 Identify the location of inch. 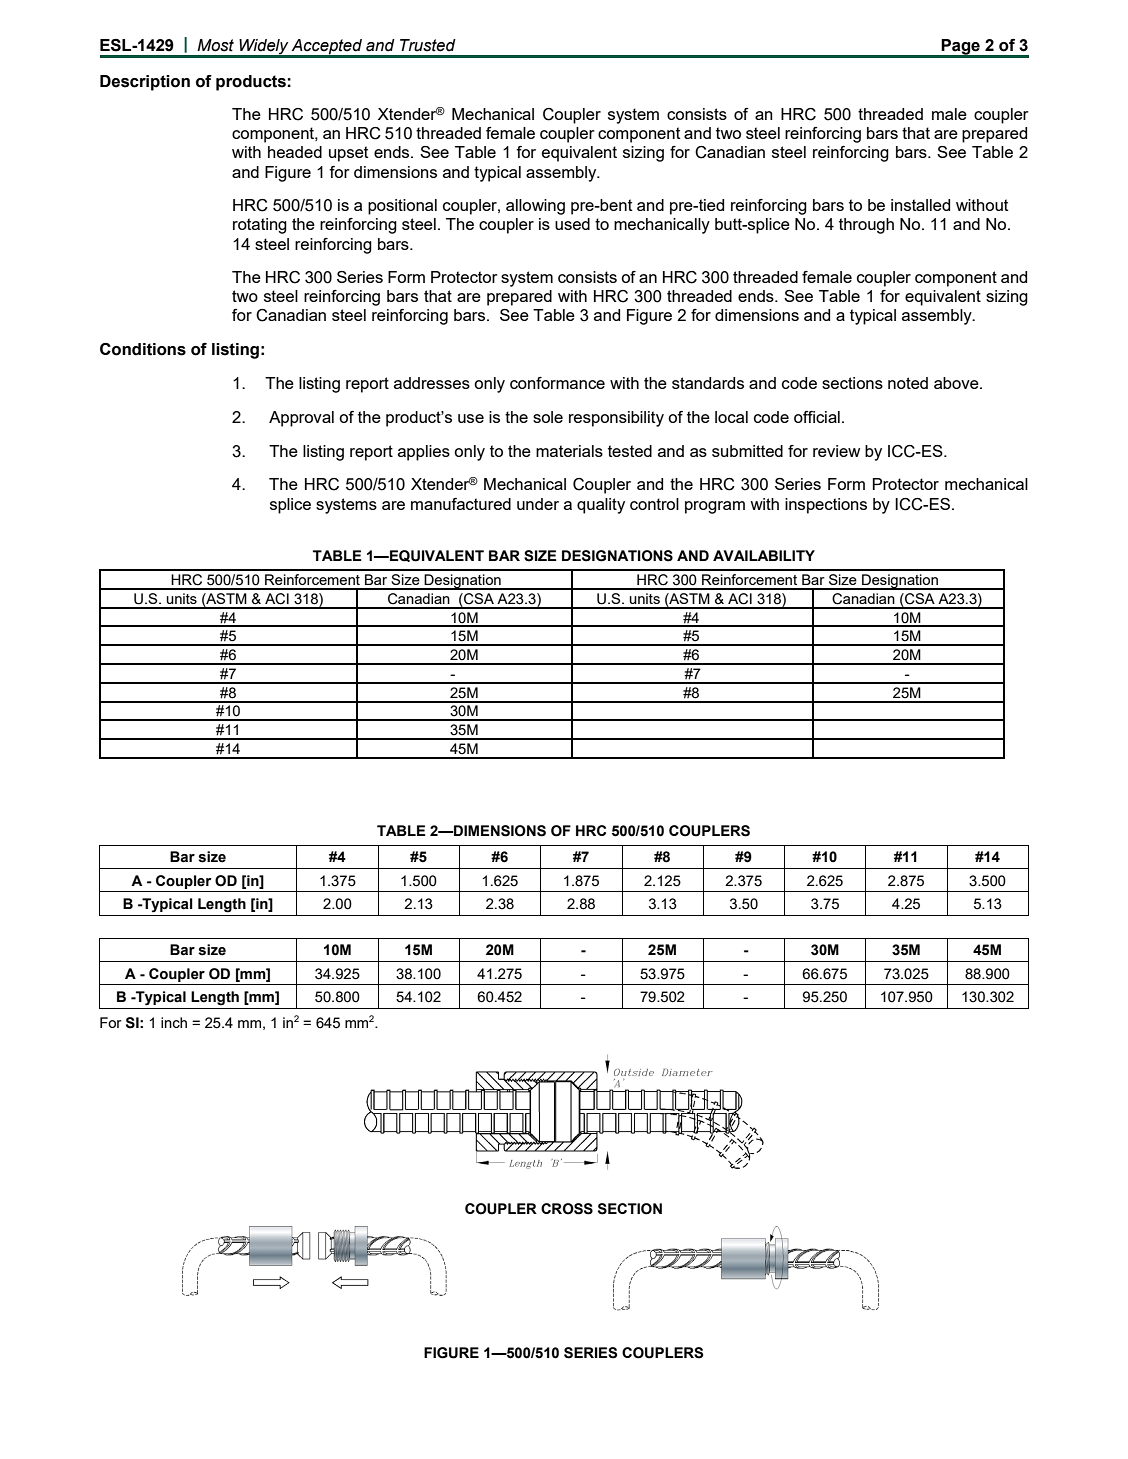
(174, 1022).
